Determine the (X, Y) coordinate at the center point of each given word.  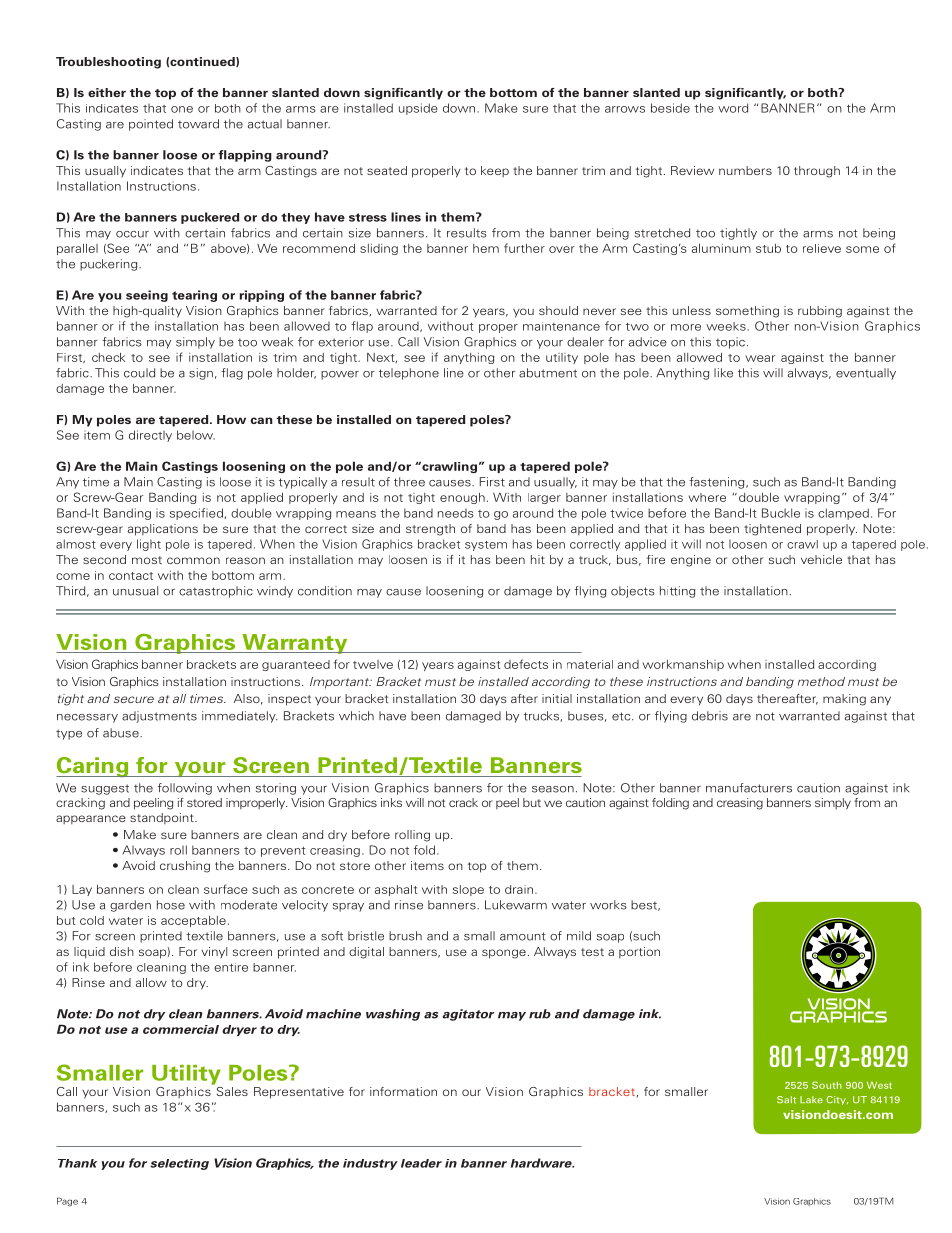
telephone (409, 374)
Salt (786, 1100)
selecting (179, 1164)
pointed (151, 125)
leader (421, 1163)
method (821, 681)
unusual (135, 591)
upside (418, 109)
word (733, 108)
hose (171, 905)
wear (760, 358)
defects (526, 664)
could (139, 373)
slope (468, 890)
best (645, 905)
